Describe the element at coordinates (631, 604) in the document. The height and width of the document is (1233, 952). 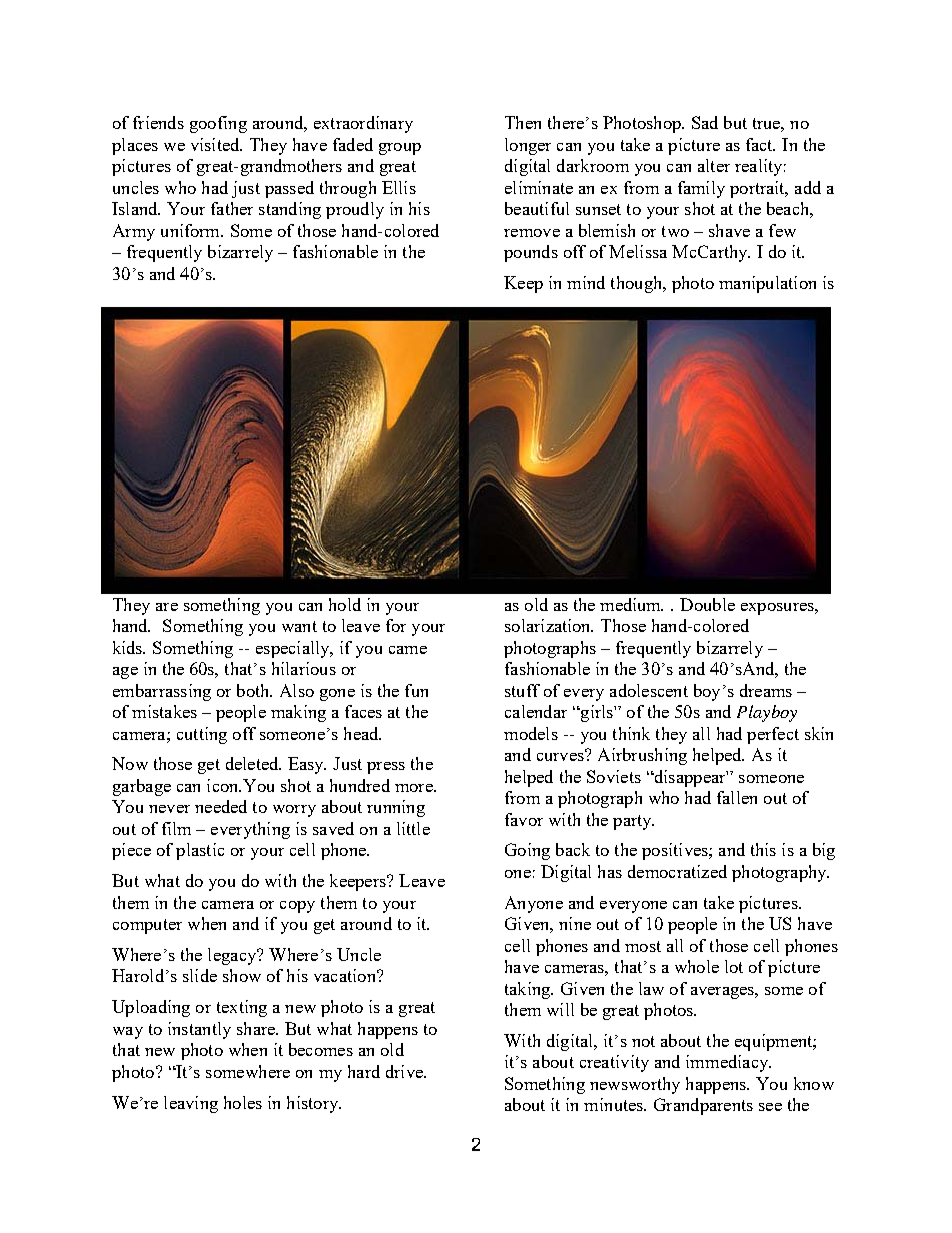
I see `medium` at that location.
